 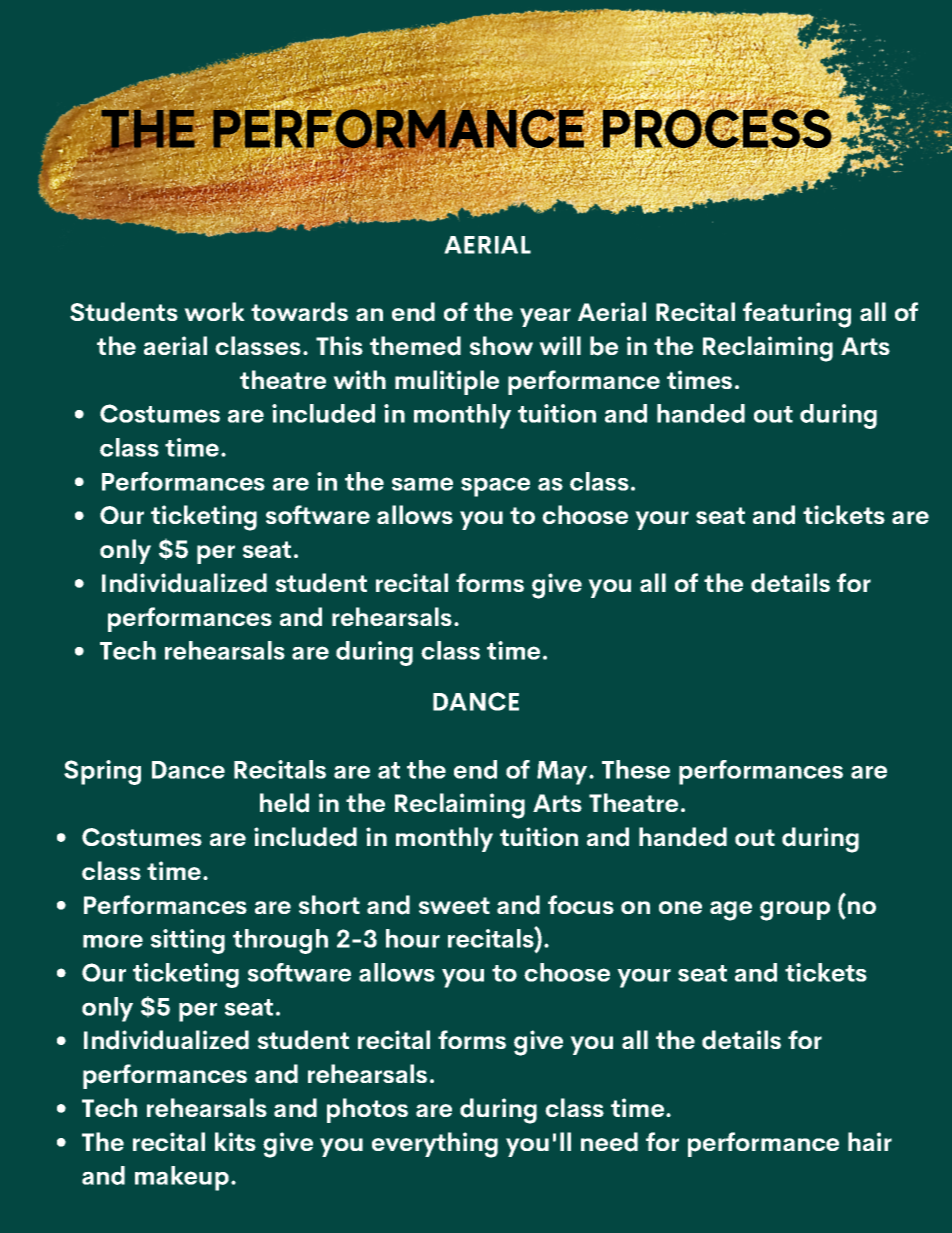 I want to click on will, so click(x=560, y=345).
